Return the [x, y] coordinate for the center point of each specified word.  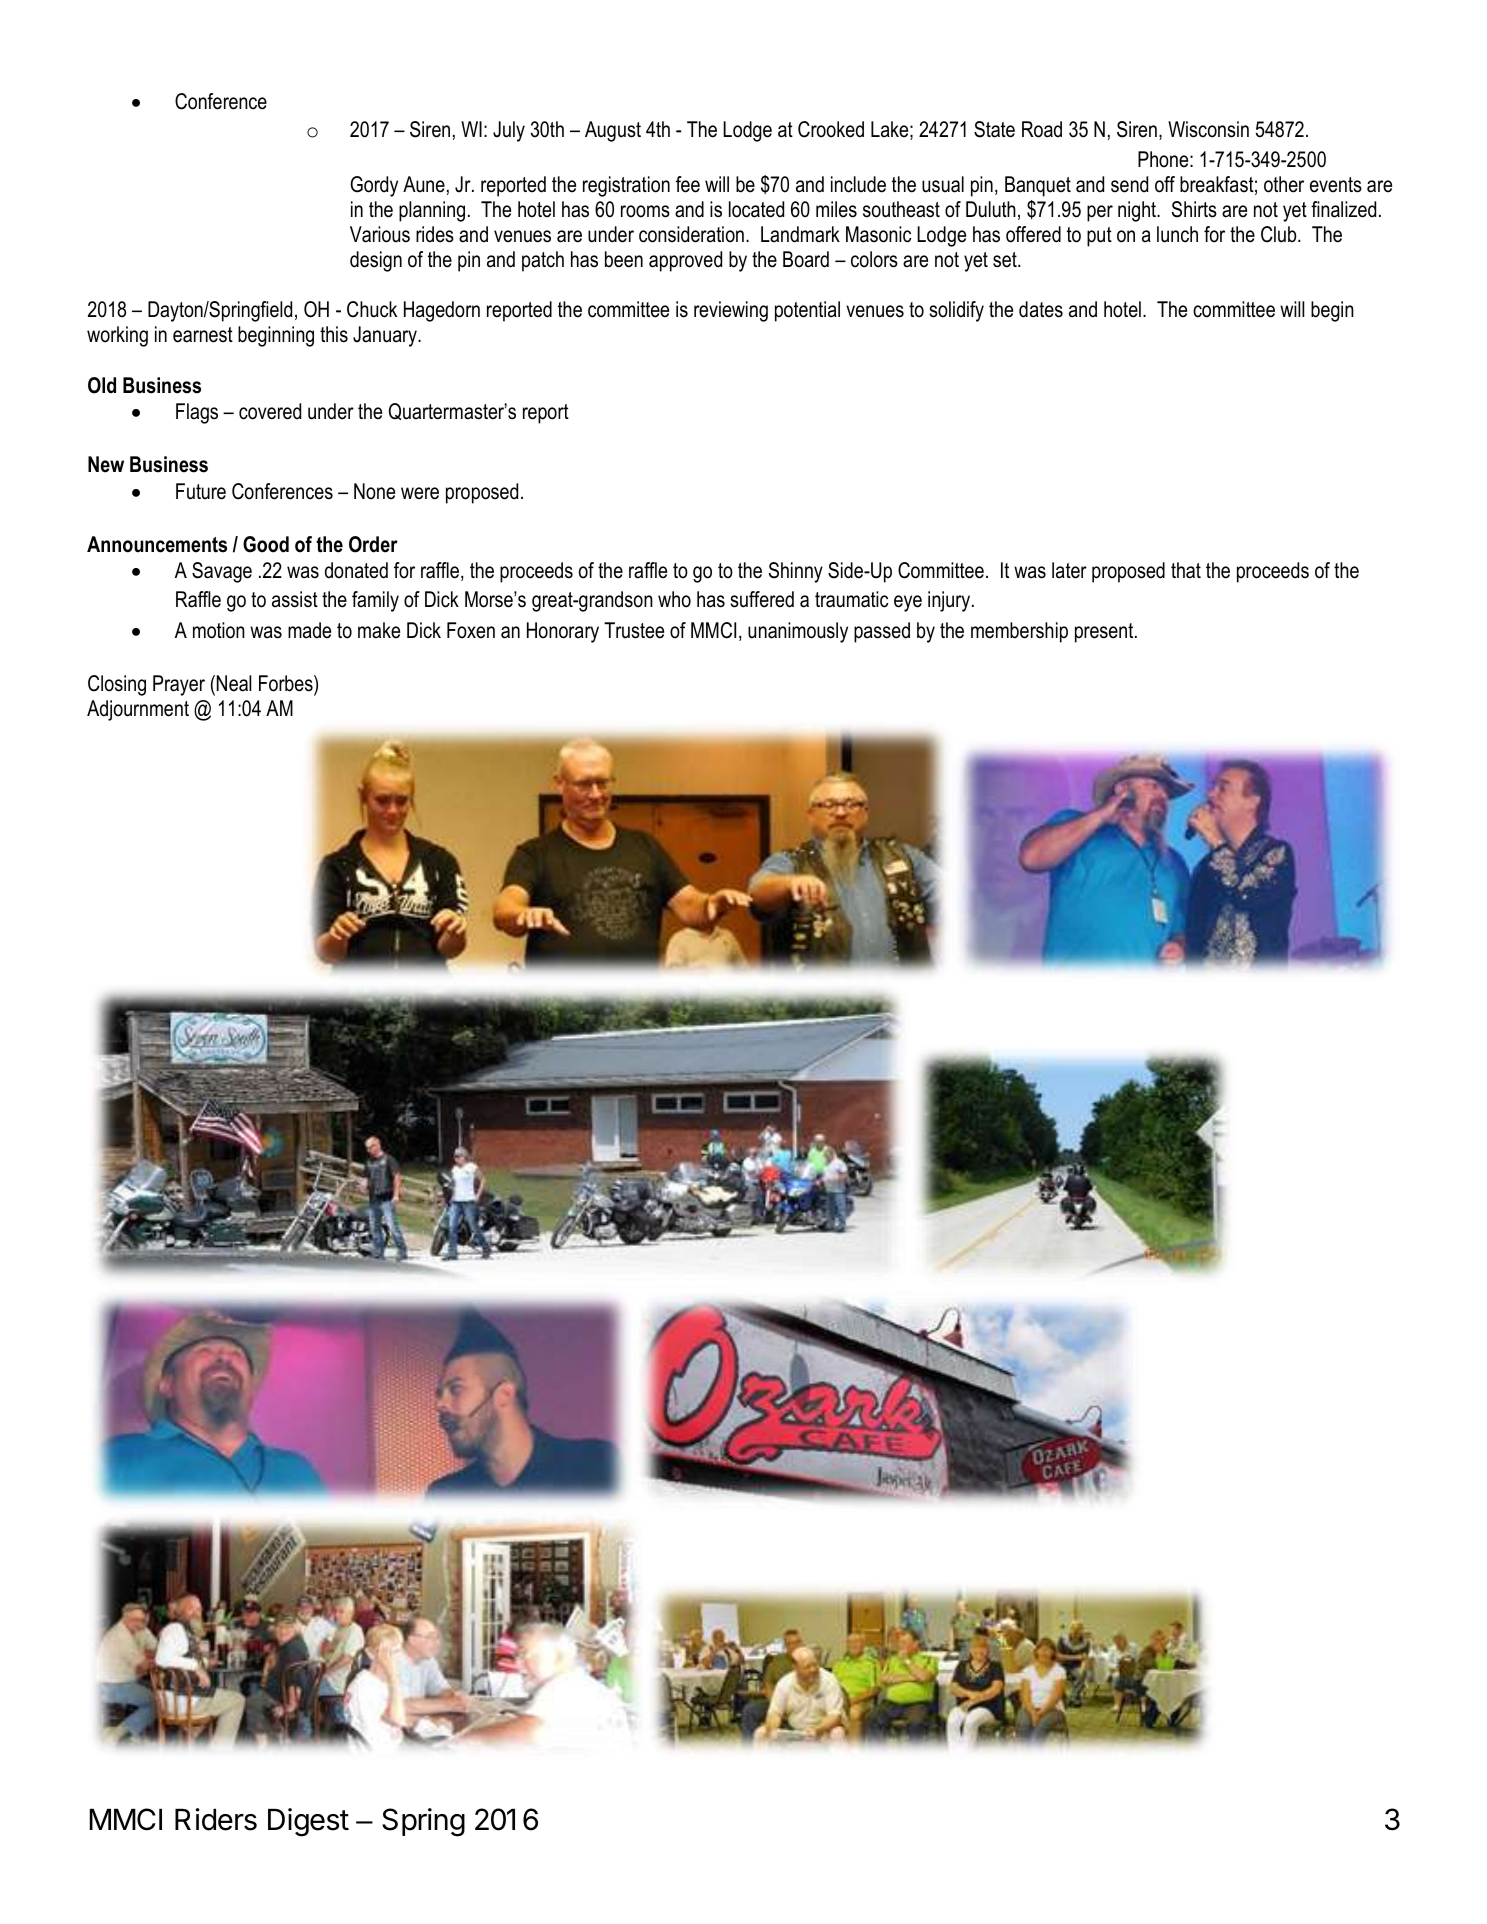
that [1186, 570]
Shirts [1194, 209]
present [1105, 633]
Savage [222, 572]
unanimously [798, 632]
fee [688, 184]
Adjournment [138, 710]
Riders [216, 1819]
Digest [308, 1822]
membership [1019, 632]
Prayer [179, 685]
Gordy [374, 186]
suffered [762, 599]
